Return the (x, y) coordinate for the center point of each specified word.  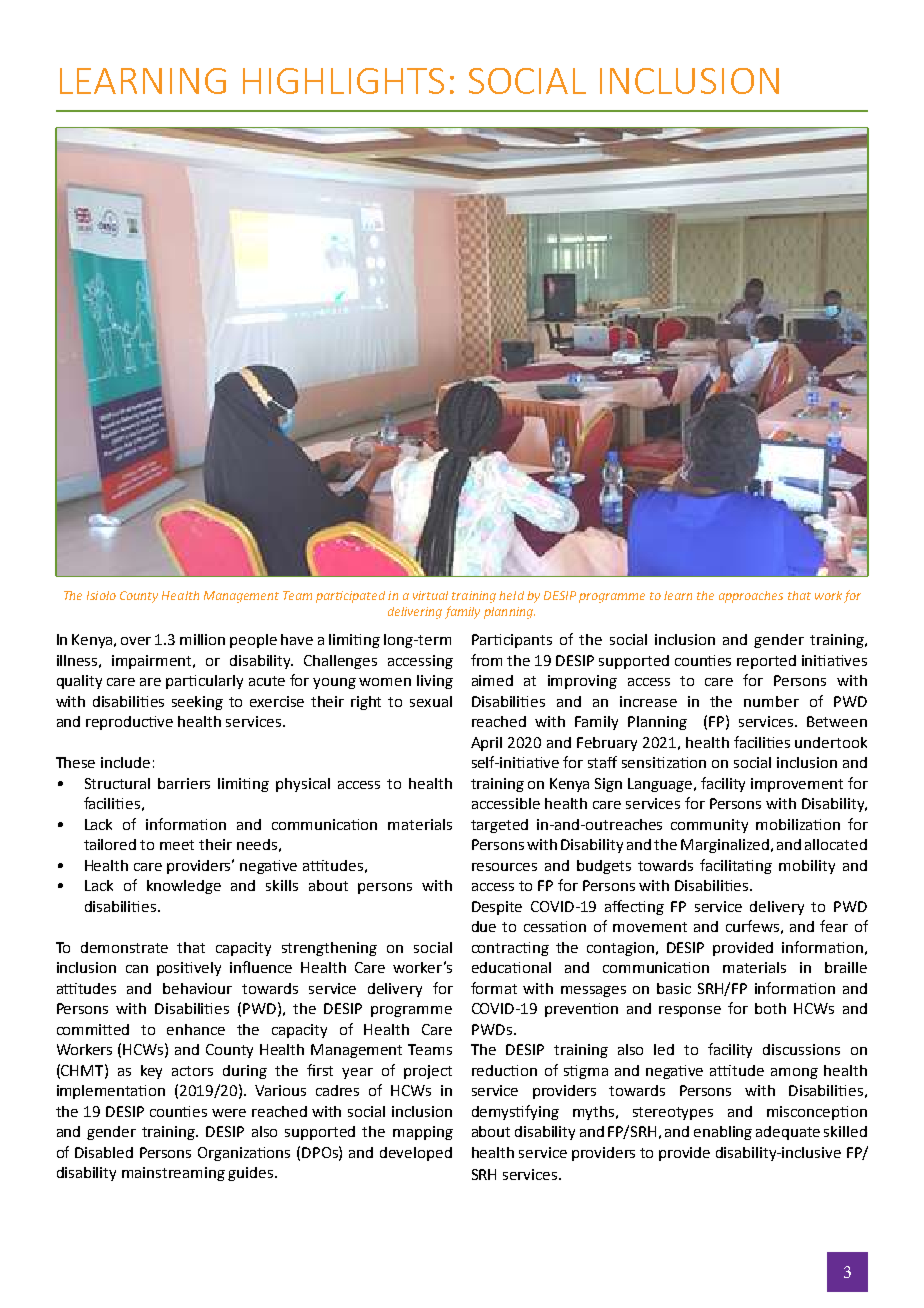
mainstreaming (173, 1174)
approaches (751, 597)
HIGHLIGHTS (343, 81)
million (202, 639)
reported (766, 662)
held (511, 595)
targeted (499, 826)
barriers (184, 783)
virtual (430, 595)
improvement (797, 785)
